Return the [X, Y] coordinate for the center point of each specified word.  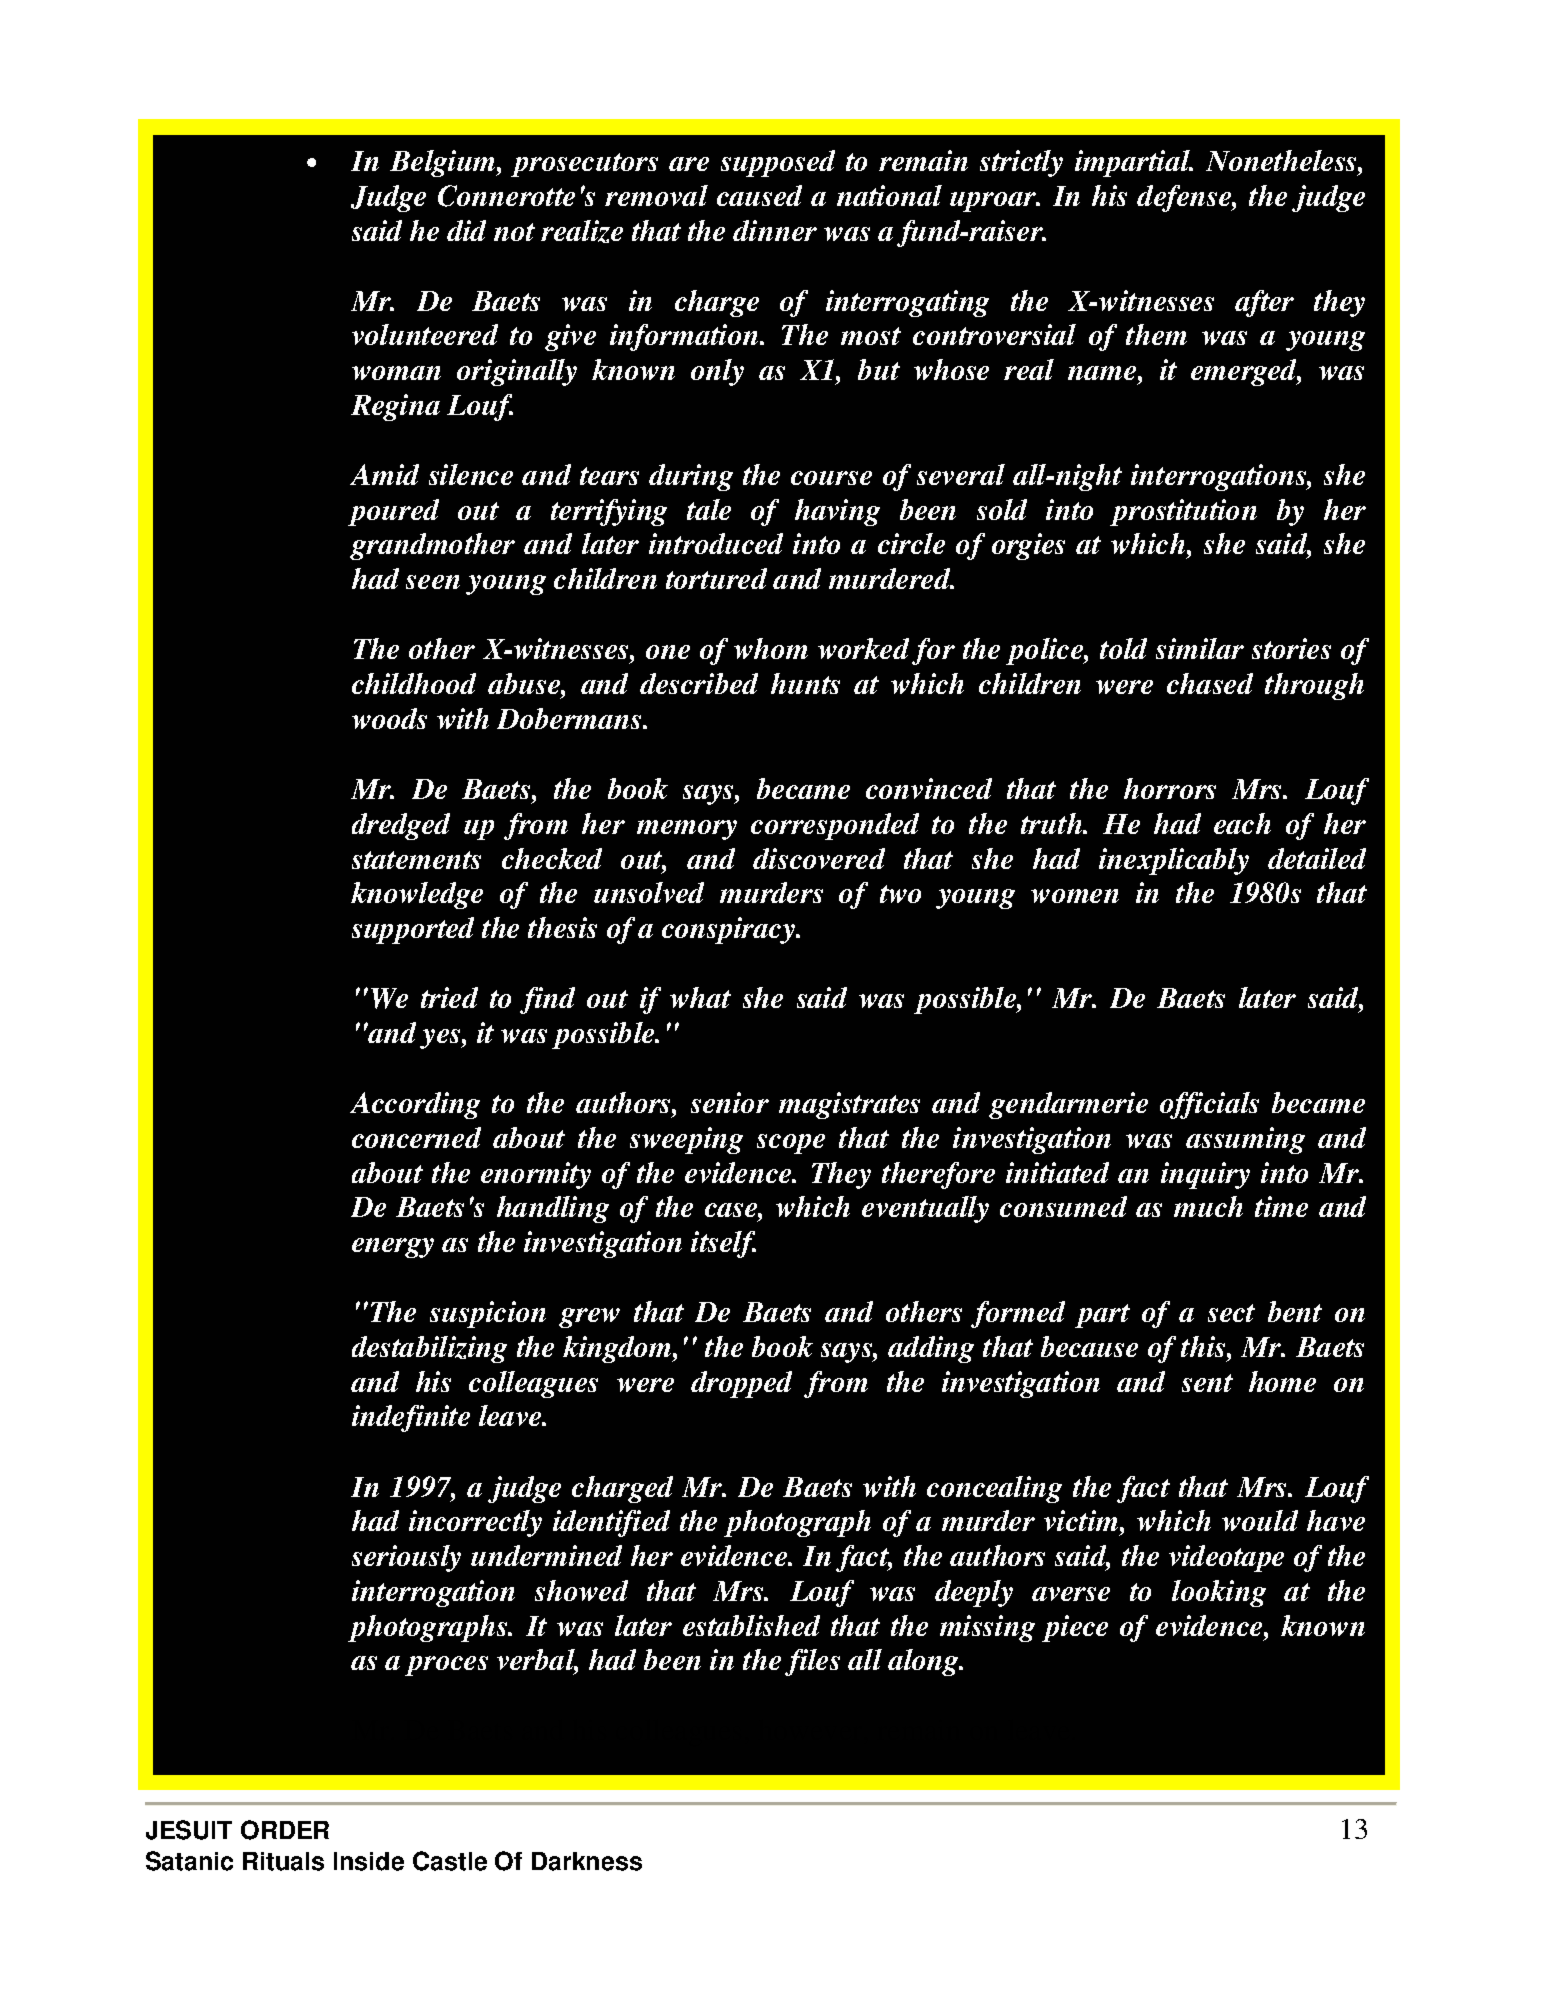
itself [723, 1244]
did [466, 230]
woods [389, 718]
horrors [1170, 788]
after [1264, 303]
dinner [775, 230]
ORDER [285, 1830]
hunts [805, 683]
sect [1231, 1313]
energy [393, 1248]
